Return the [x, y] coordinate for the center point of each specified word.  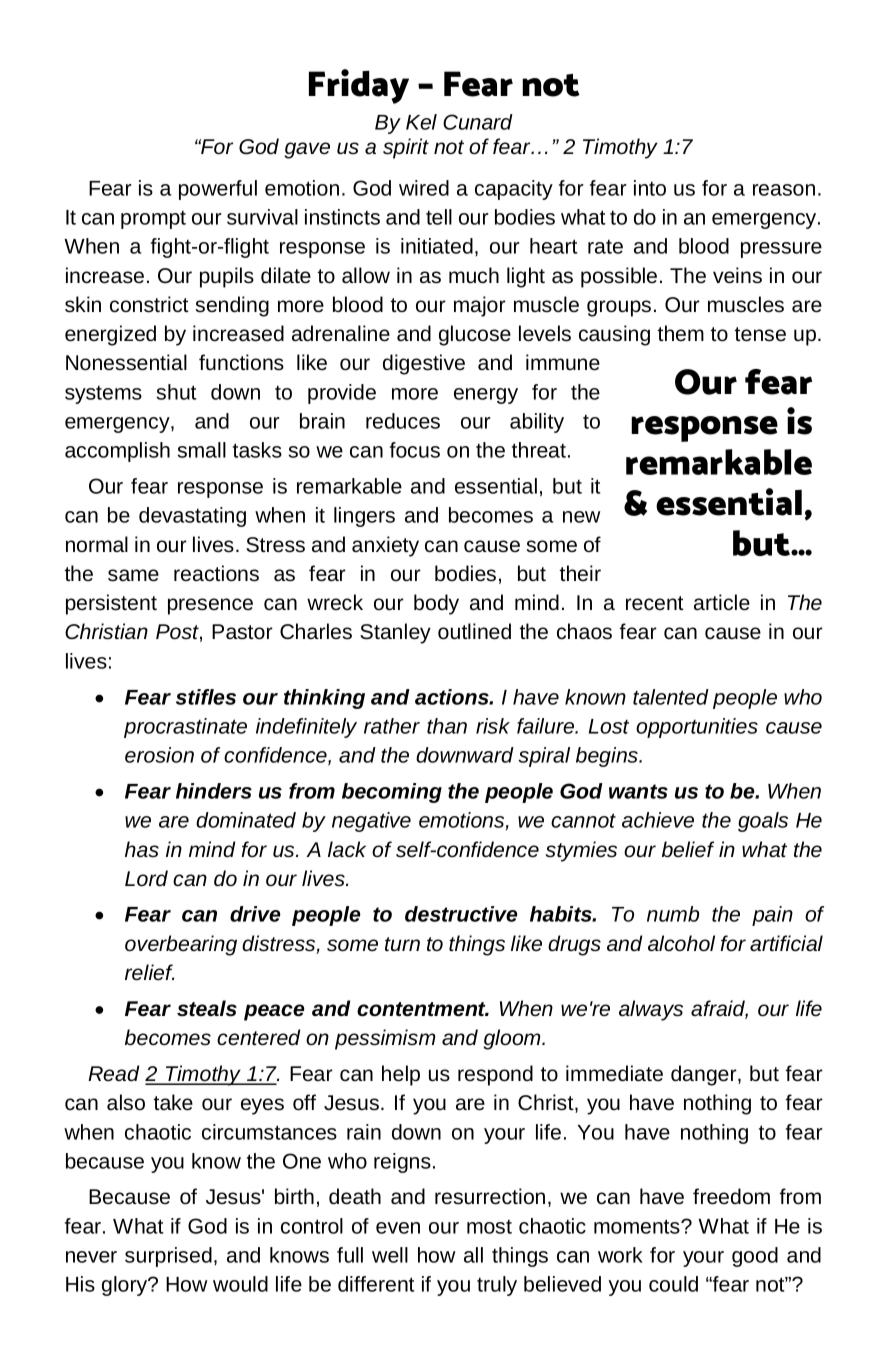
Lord [146, 878]
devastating [192, 517]
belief [688, 849]
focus [415, 450]
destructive [461, 914]
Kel [421, 122]
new [582, 517]
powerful [218, 190]
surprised [168, 1257]
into [650, 188]
